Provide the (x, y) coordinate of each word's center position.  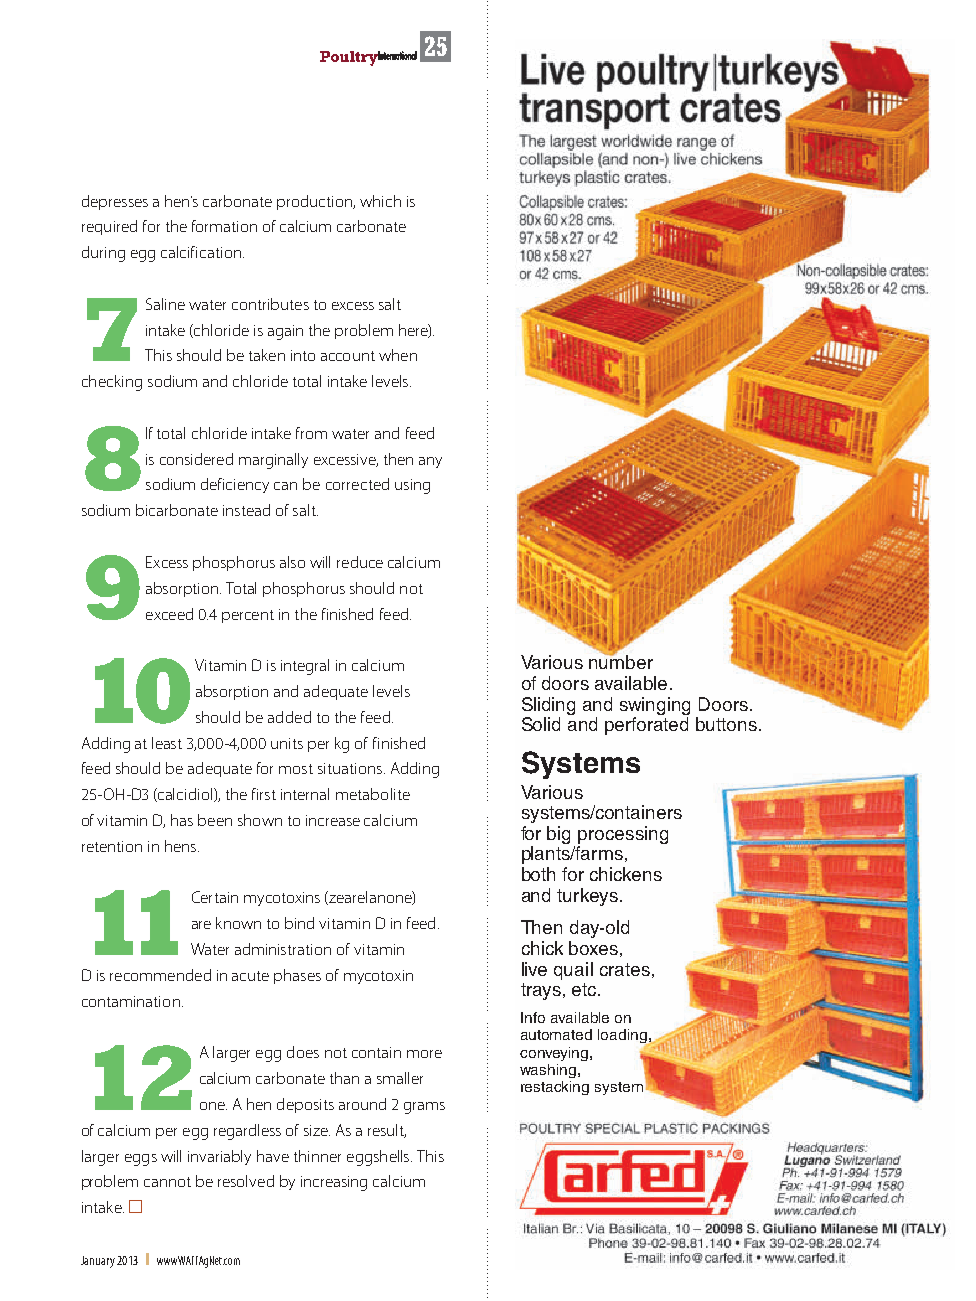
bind (299, 923)
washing (548, 1071)
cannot (167, 1182)
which (380, 201)
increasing (334, 1183)
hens (180, 846)
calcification (201, 252)
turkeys (587, 897)
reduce (360, 562)
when (398, 355)
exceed (169, 614)
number (621, 661)
